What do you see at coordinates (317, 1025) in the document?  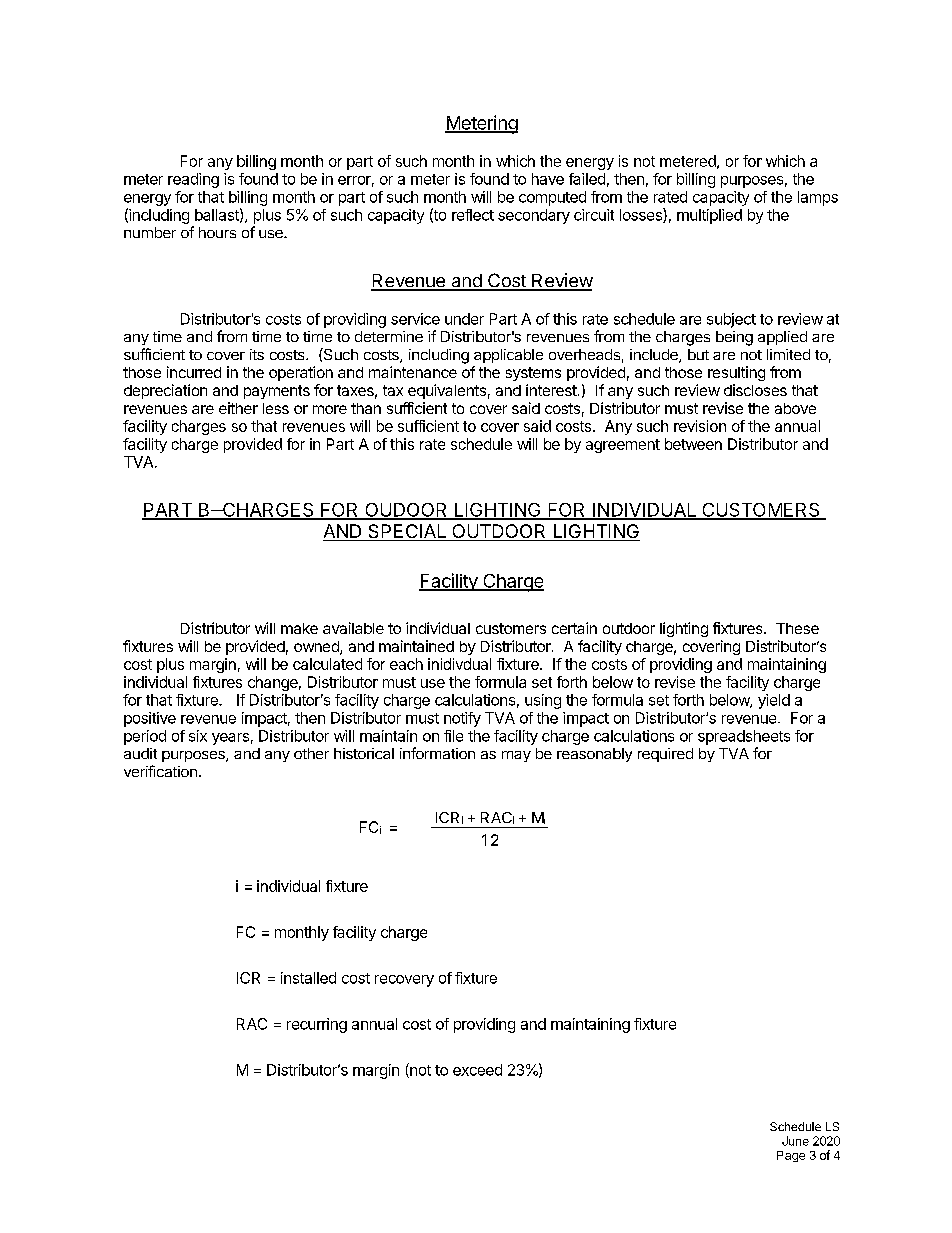 I see `recurring` at bounding box center [317, 1025].
